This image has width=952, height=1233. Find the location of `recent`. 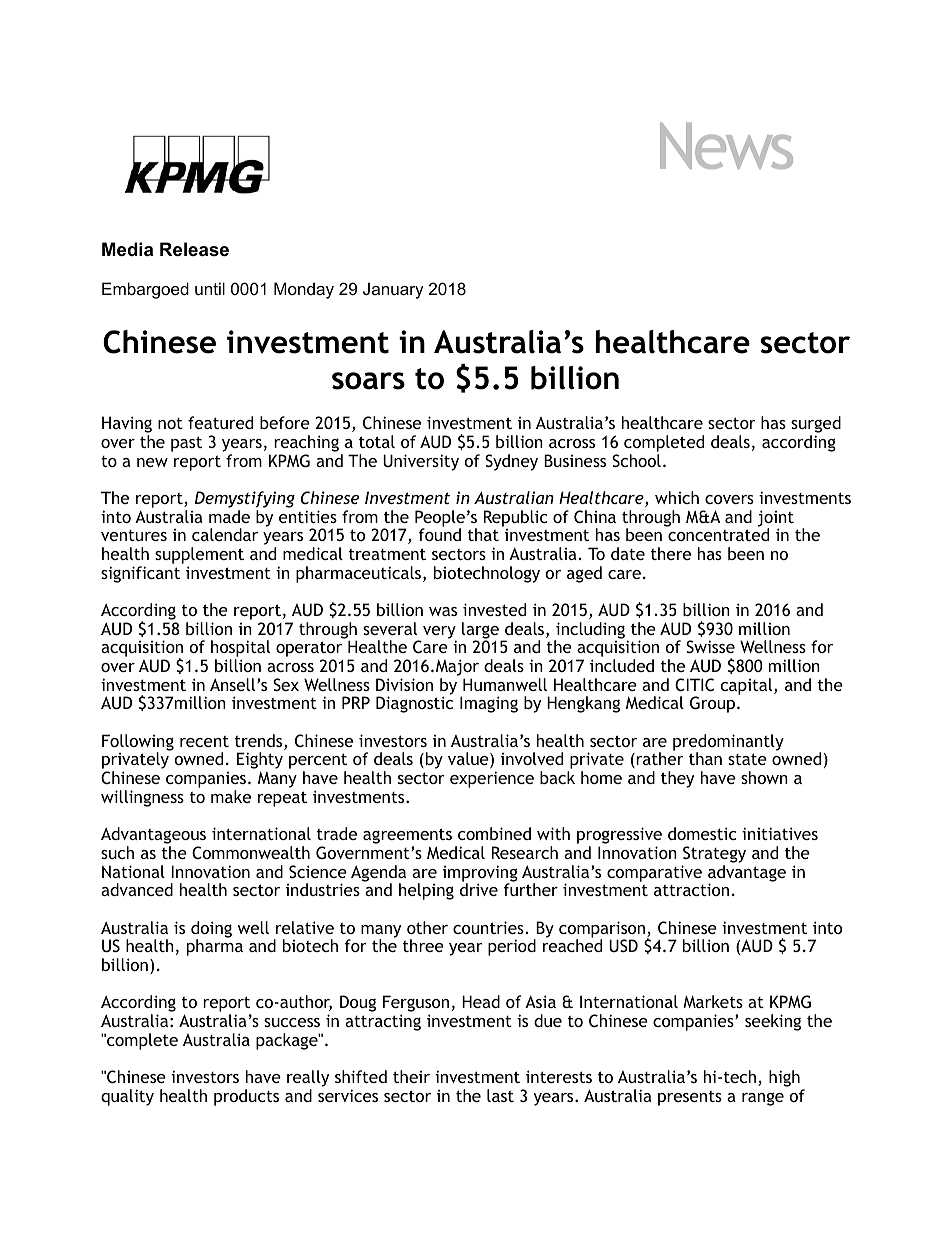

recent is located at coordinates (204, 741).
